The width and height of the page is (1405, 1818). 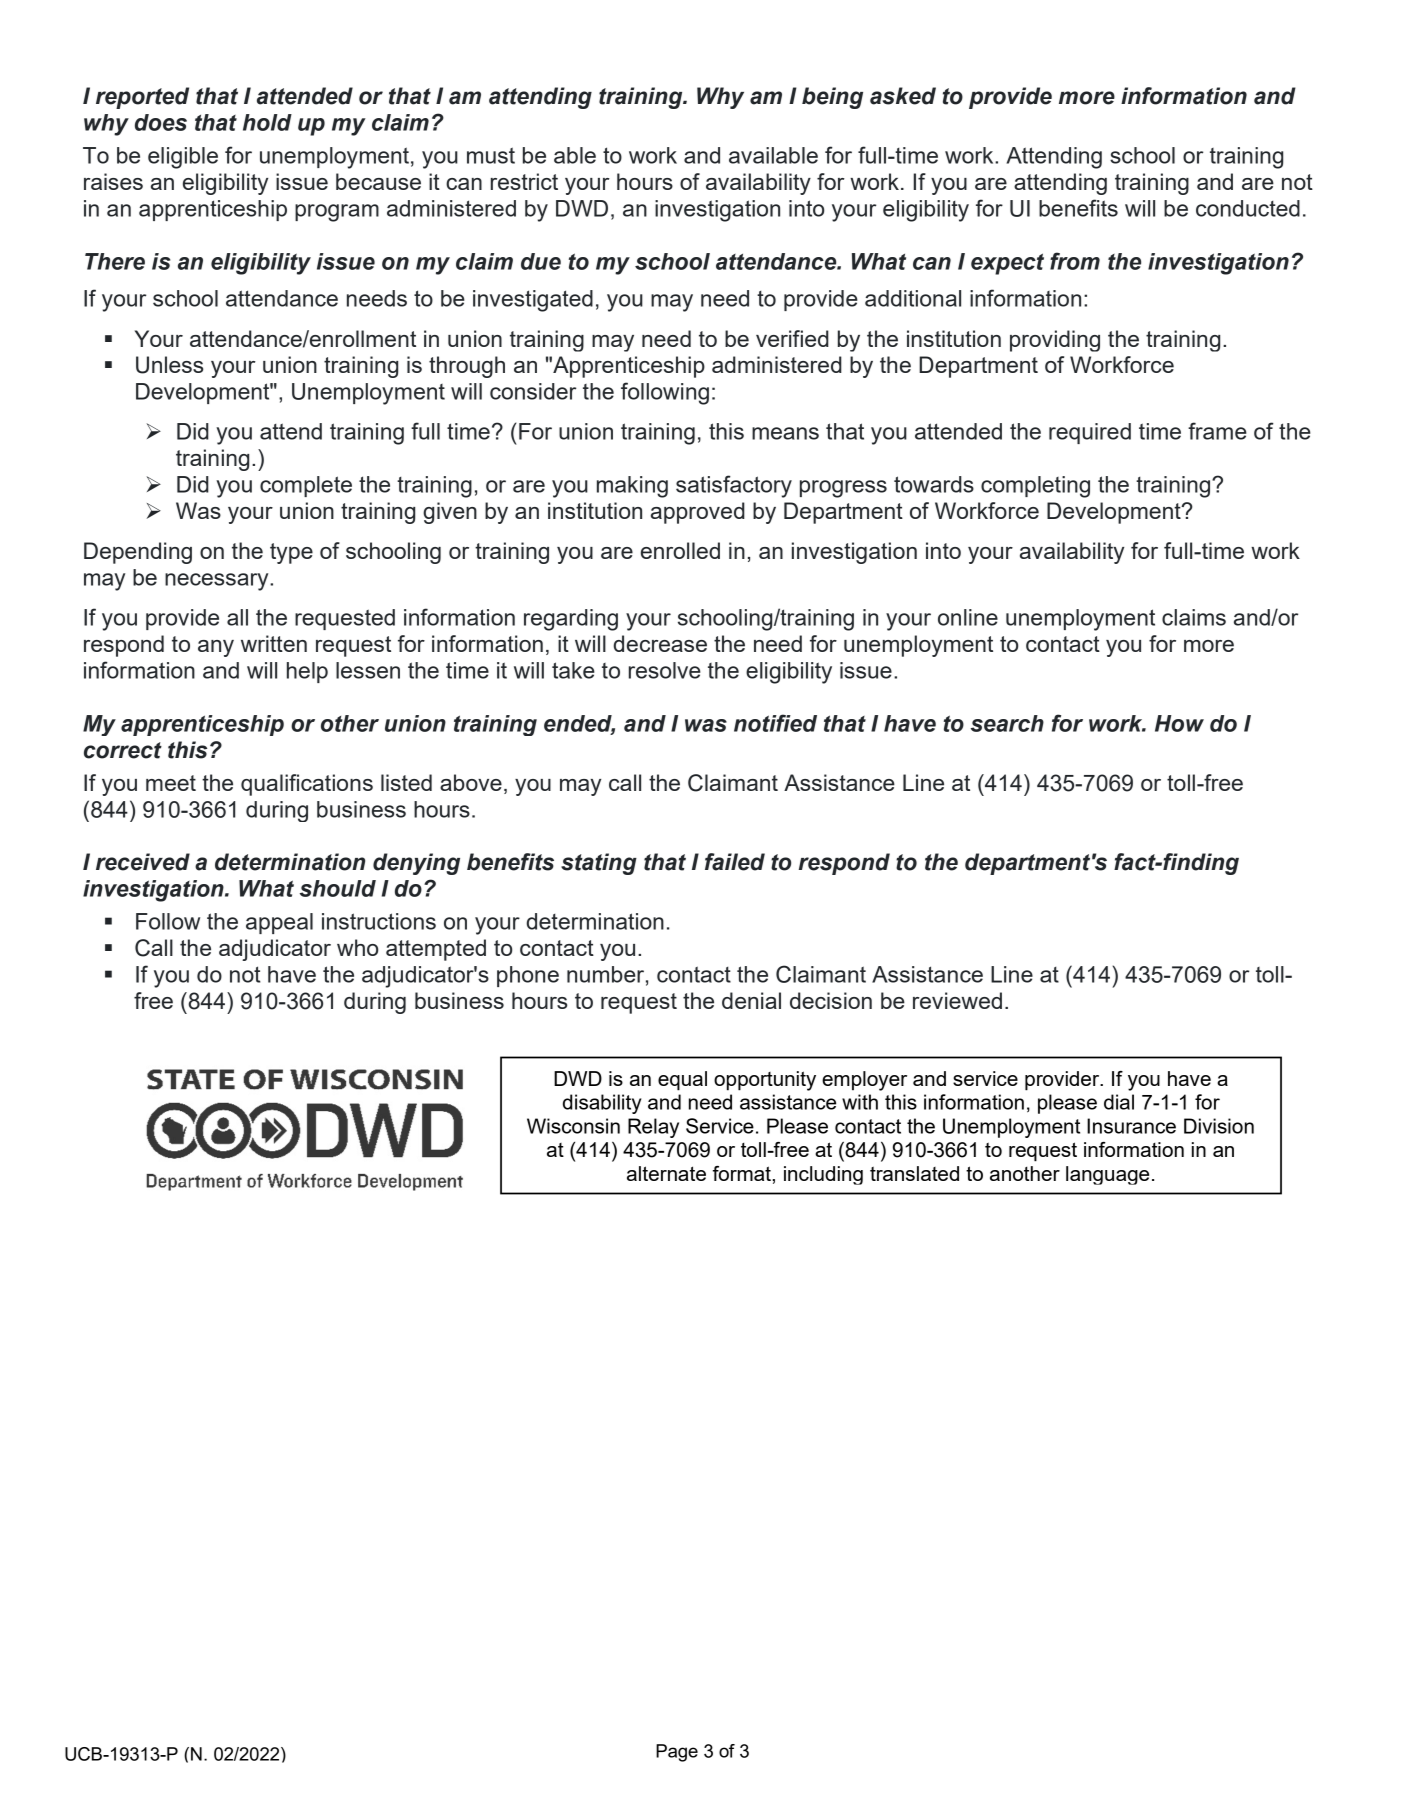 What do you see at coordinates (267, 122) in the page?
I see `hold` at bounding box center [267, 122].
